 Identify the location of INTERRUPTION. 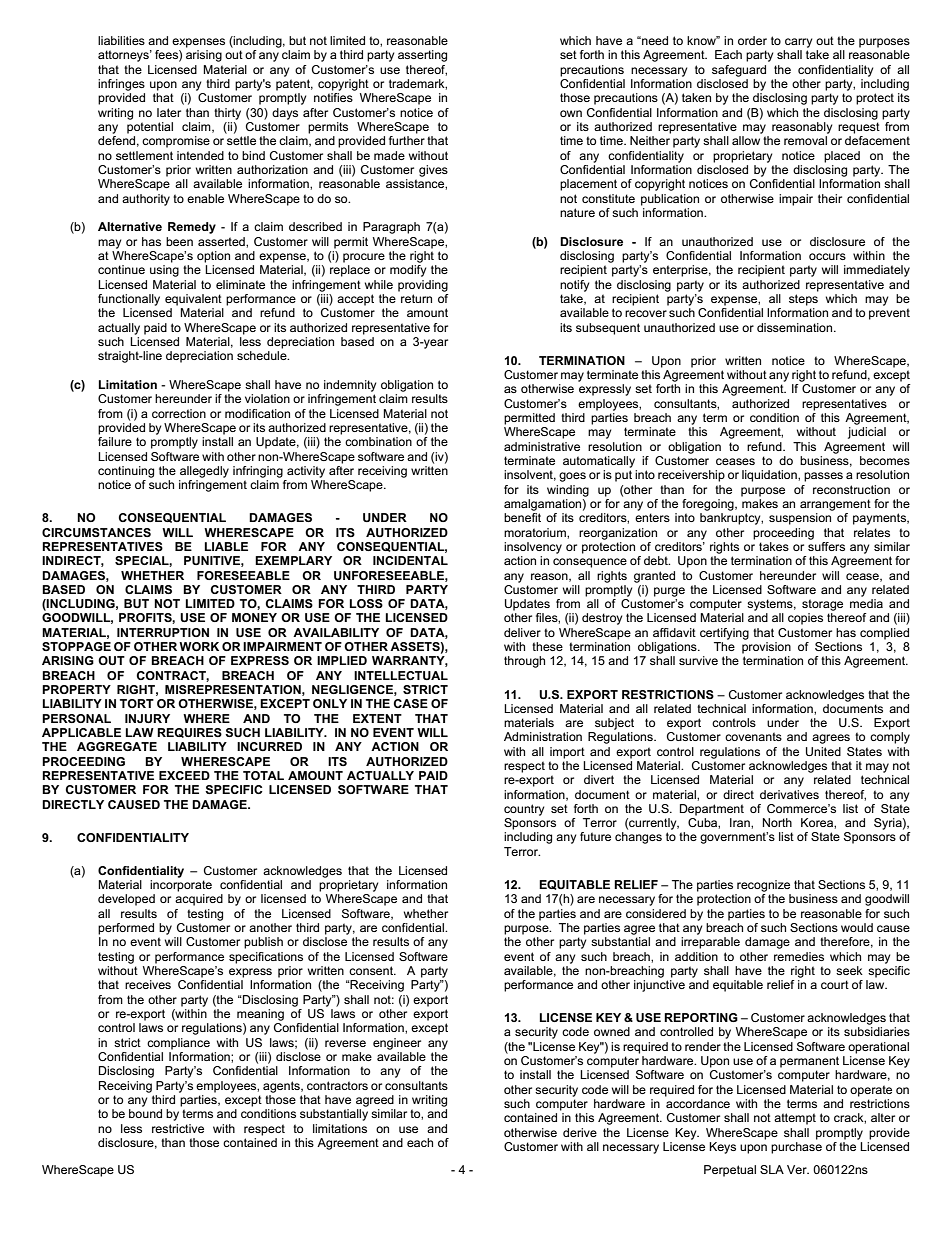
(163, 632).
